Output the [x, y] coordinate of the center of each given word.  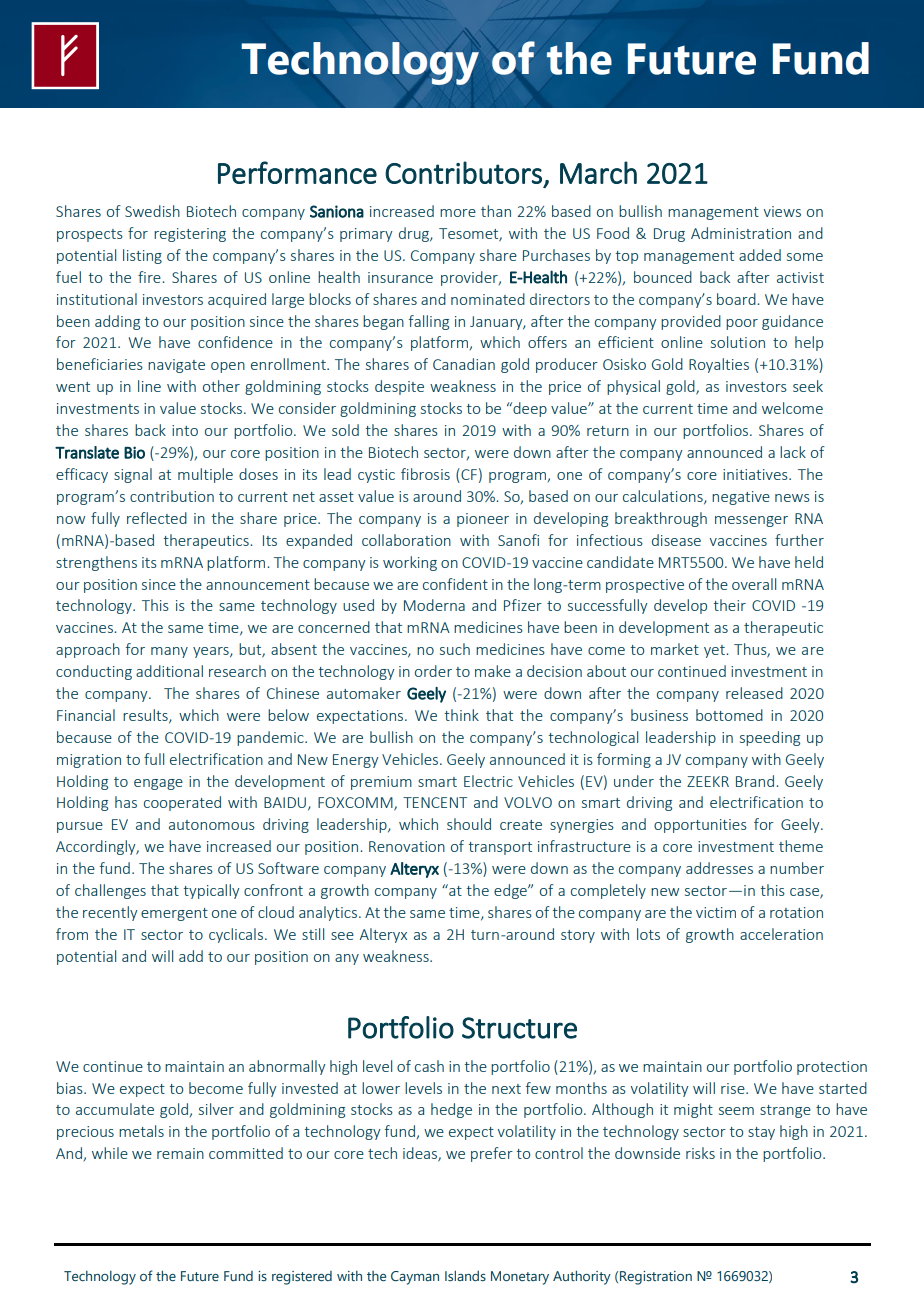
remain [180, 1153]
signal [133, 475]
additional [169, 671]
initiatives [756, 474]
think [461, 715]
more [458, 213]
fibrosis [425, 474]
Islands [465, 1275]
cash [429, 1066]
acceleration [781, 934]
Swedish [152, 211]
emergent [174, 914]
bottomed [729, 715]
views [782, 211]
